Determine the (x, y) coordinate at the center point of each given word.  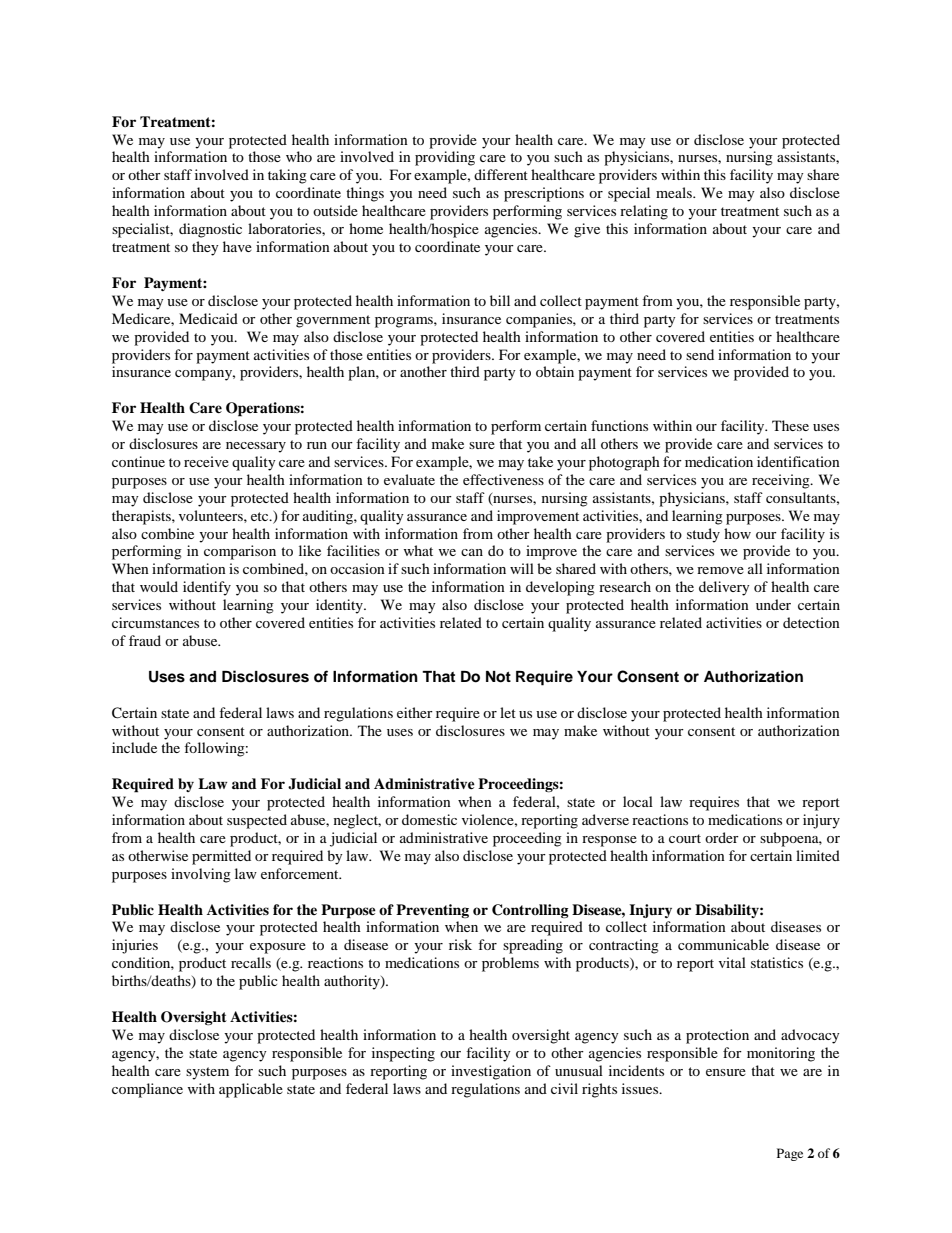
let (508, 712)
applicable (251, 1090)
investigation (491, 1072)
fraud (145, 640)
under (773, 604)
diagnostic (210, 230)
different (501, 174)
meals (675, 192)
